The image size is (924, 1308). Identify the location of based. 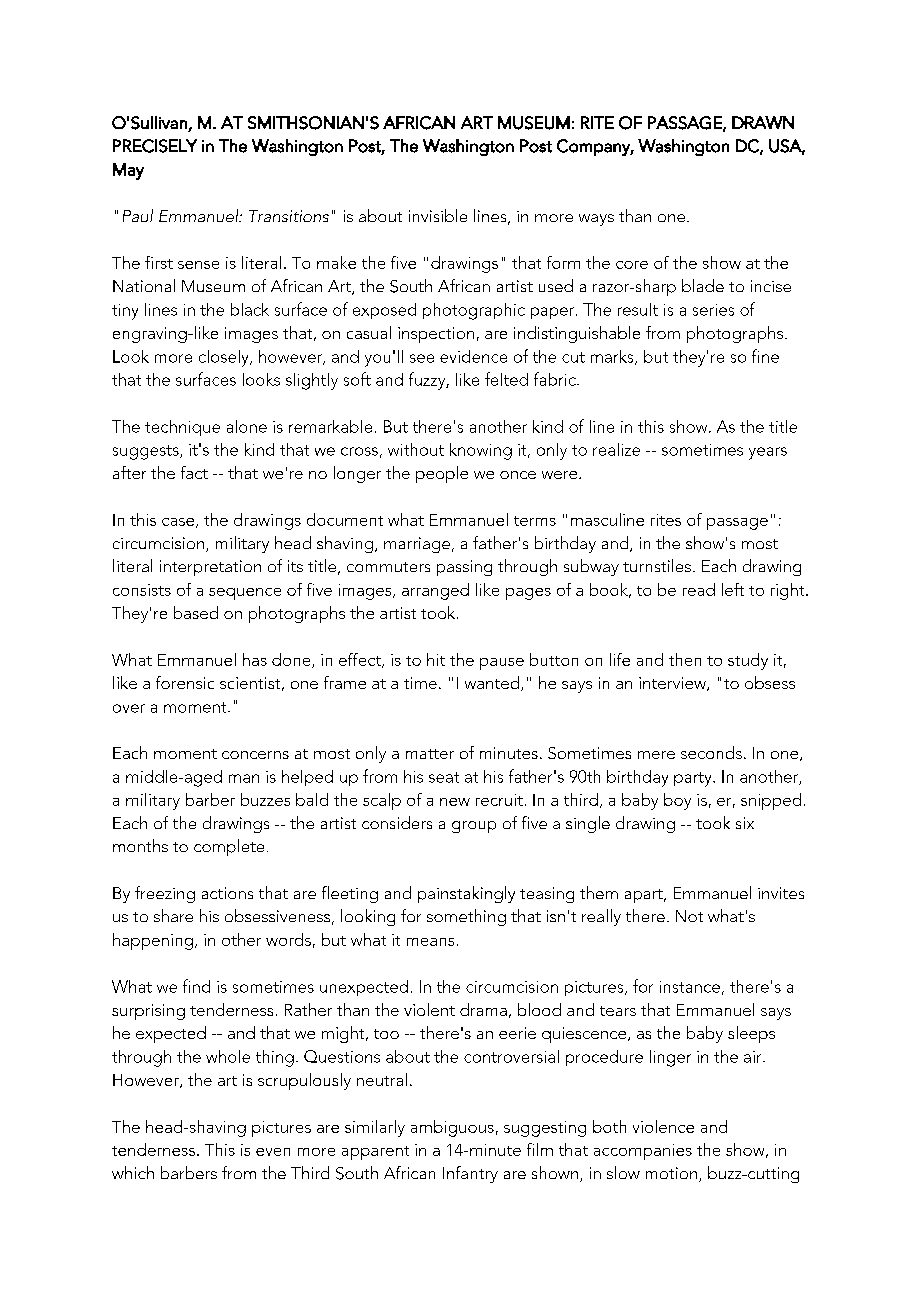
(196, 612).
